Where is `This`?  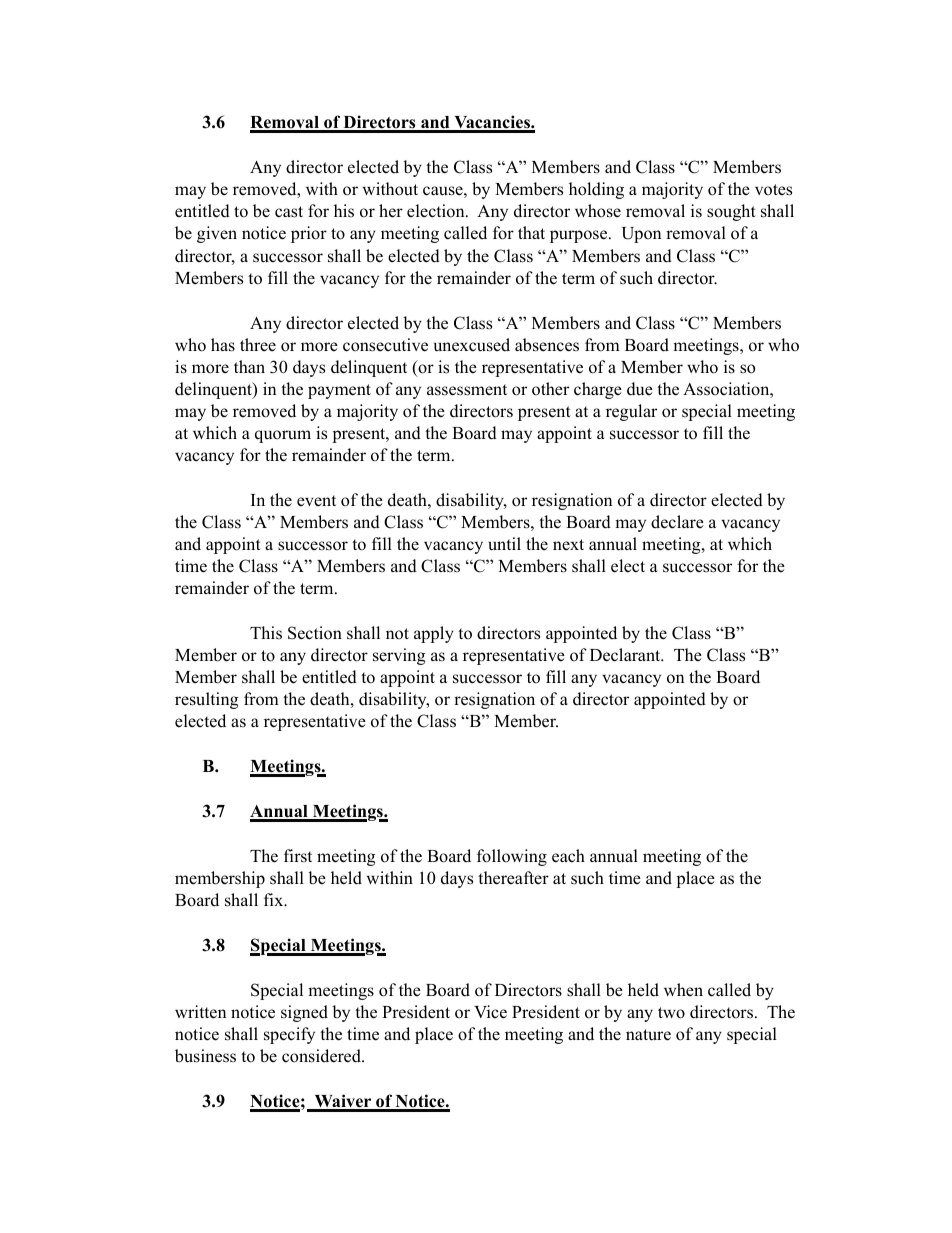 This is located at coordinates (266, 633).
